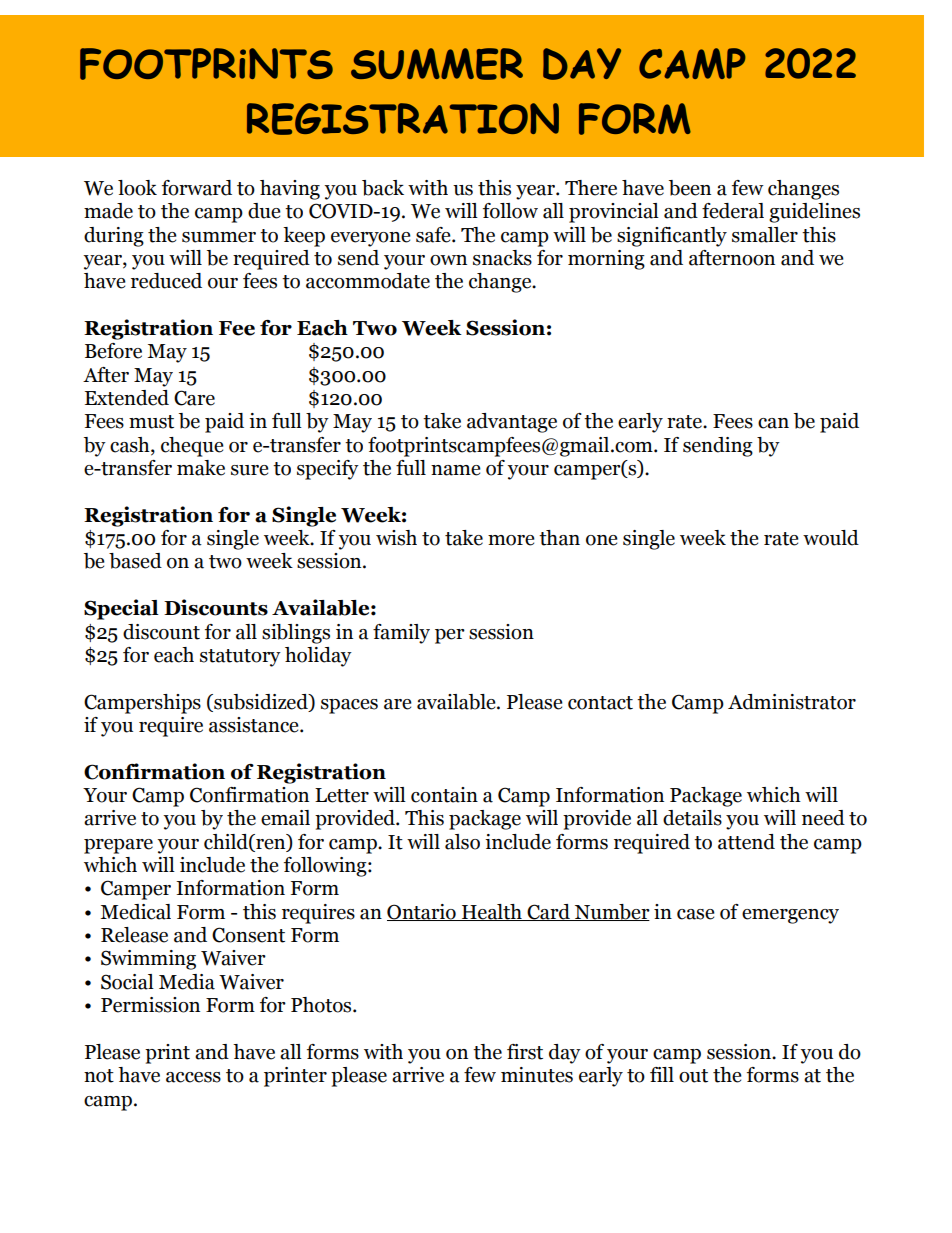 Image resolution: width=952 pixels, height=1233 pixels. I want to click on forward, so click(197, 188).
